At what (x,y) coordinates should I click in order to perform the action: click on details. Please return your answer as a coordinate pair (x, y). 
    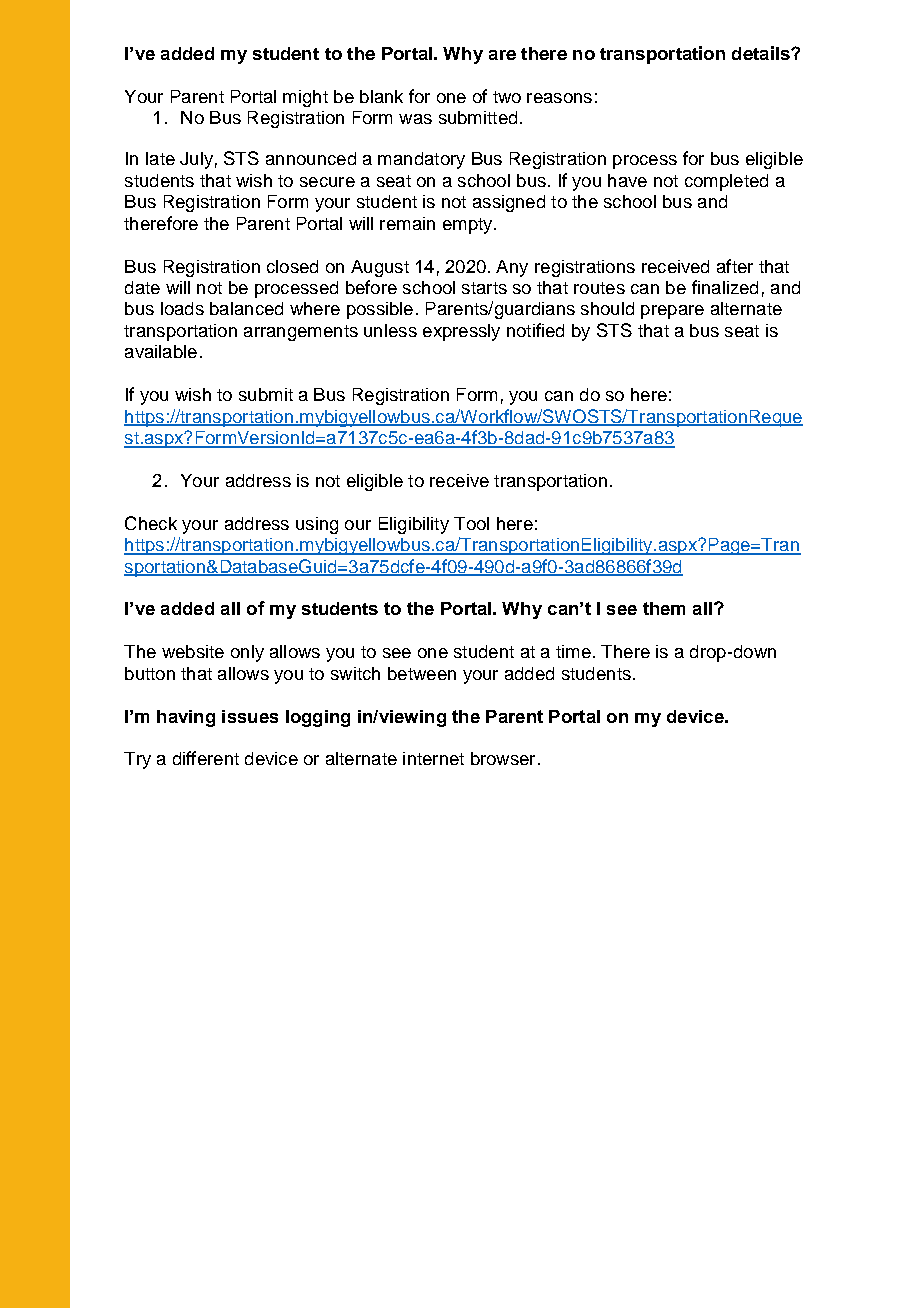
    Looking at the image, I should click on (762, 53).
